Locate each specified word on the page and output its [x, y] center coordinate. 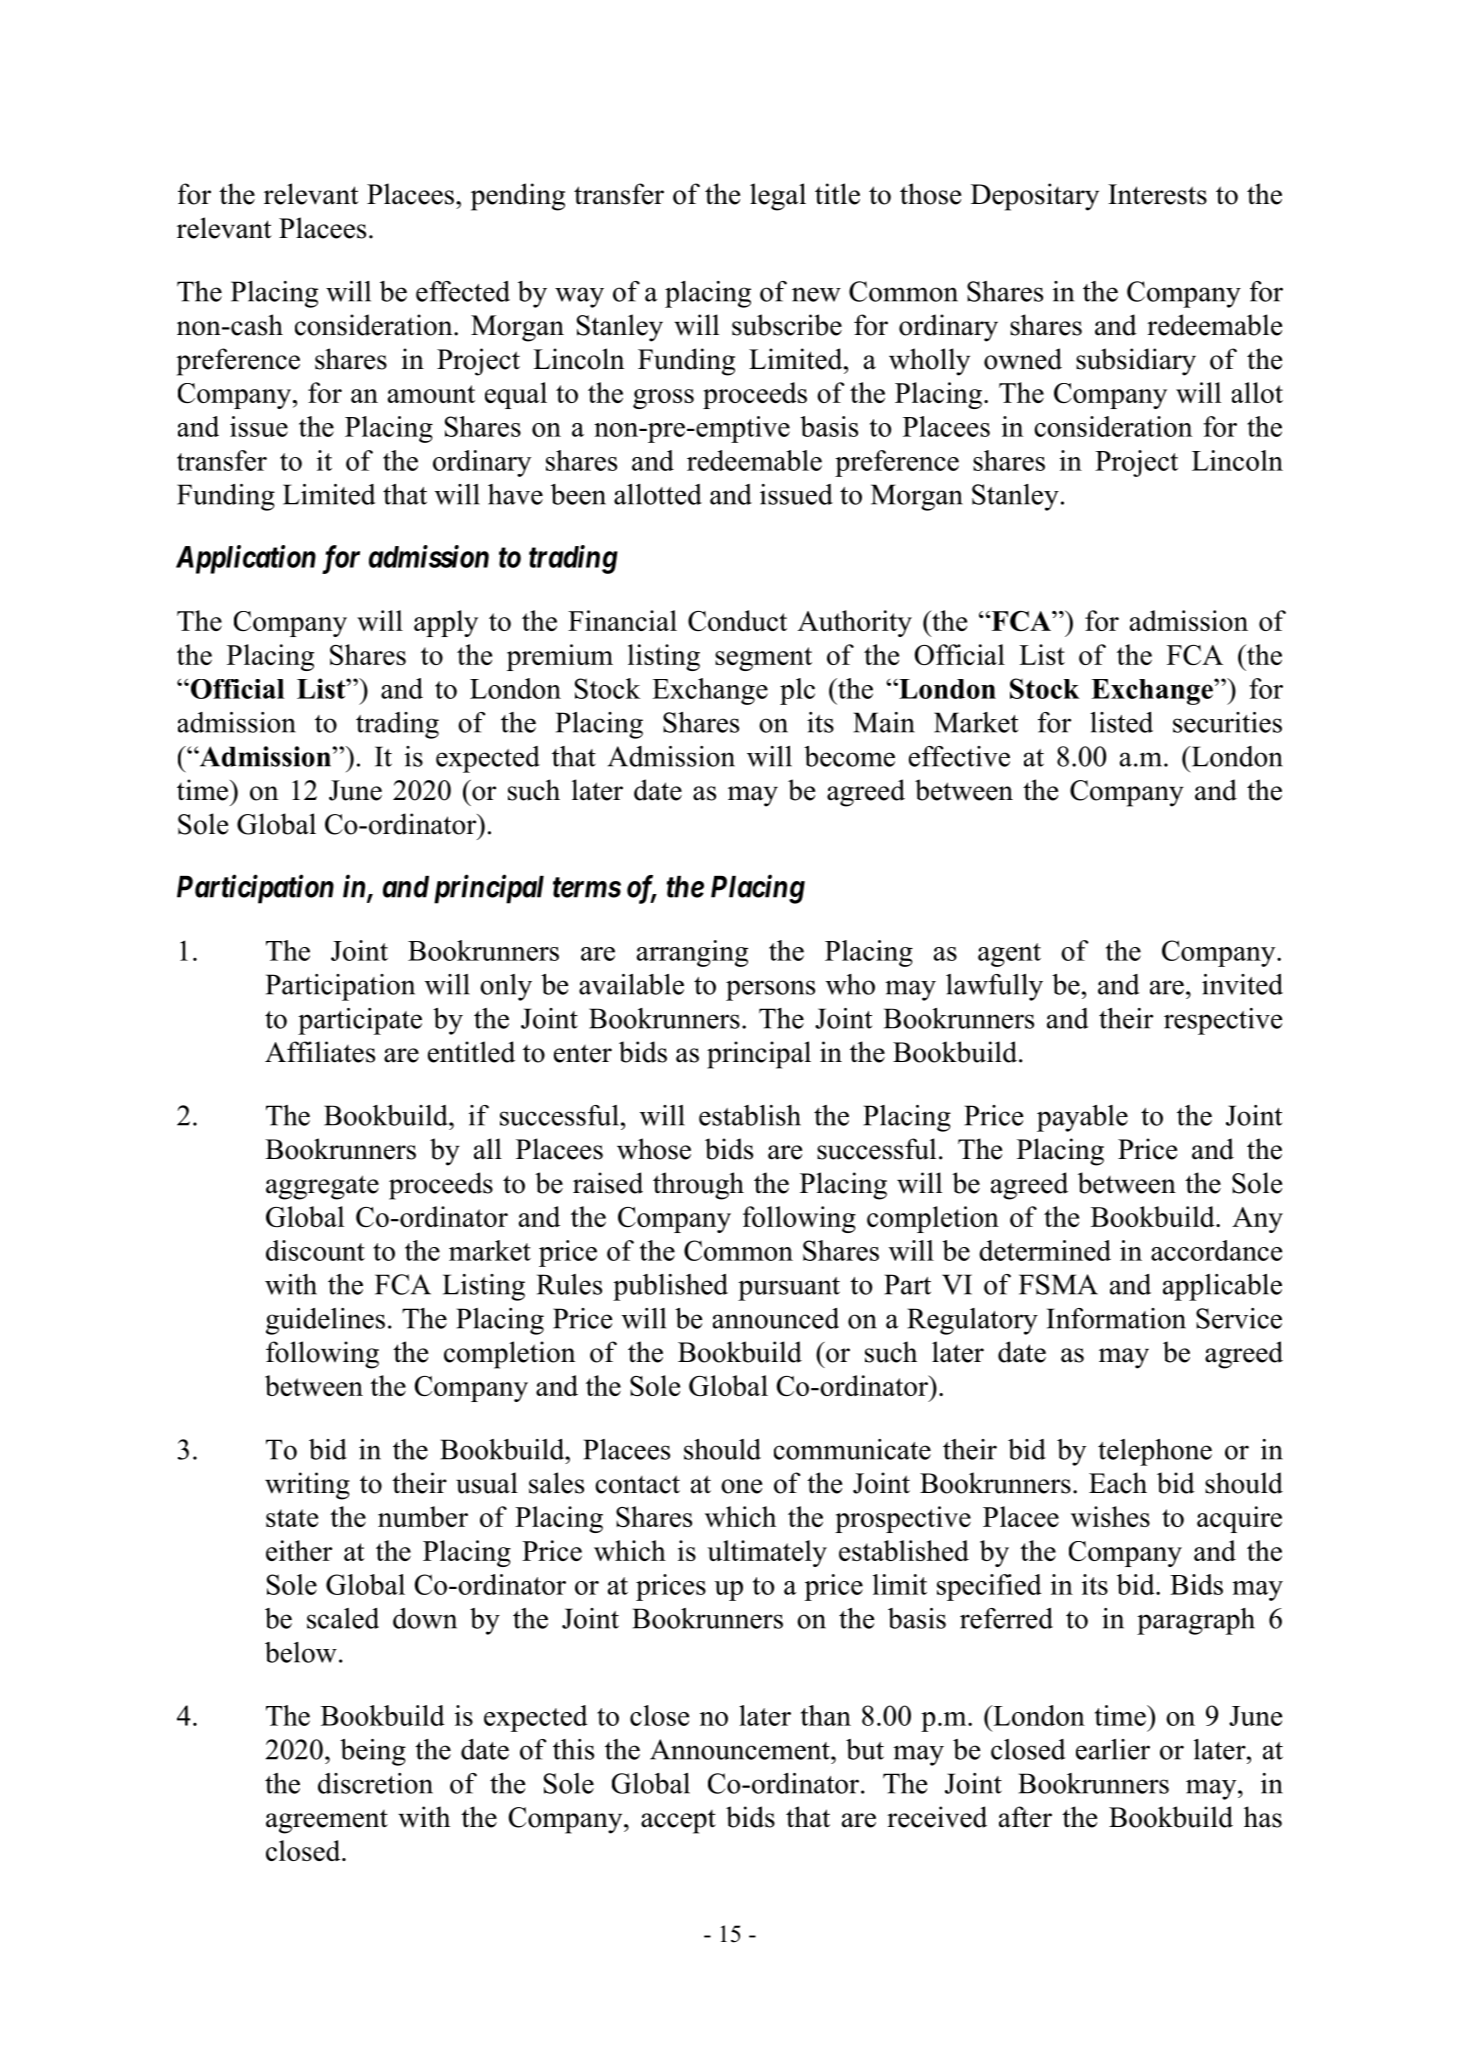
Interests [1157, 194]
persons [770, 990]
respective [1223, 1021]
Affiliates [320, 1052]
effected [463, 291]
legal [778, 197]
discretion [375, 1783]
